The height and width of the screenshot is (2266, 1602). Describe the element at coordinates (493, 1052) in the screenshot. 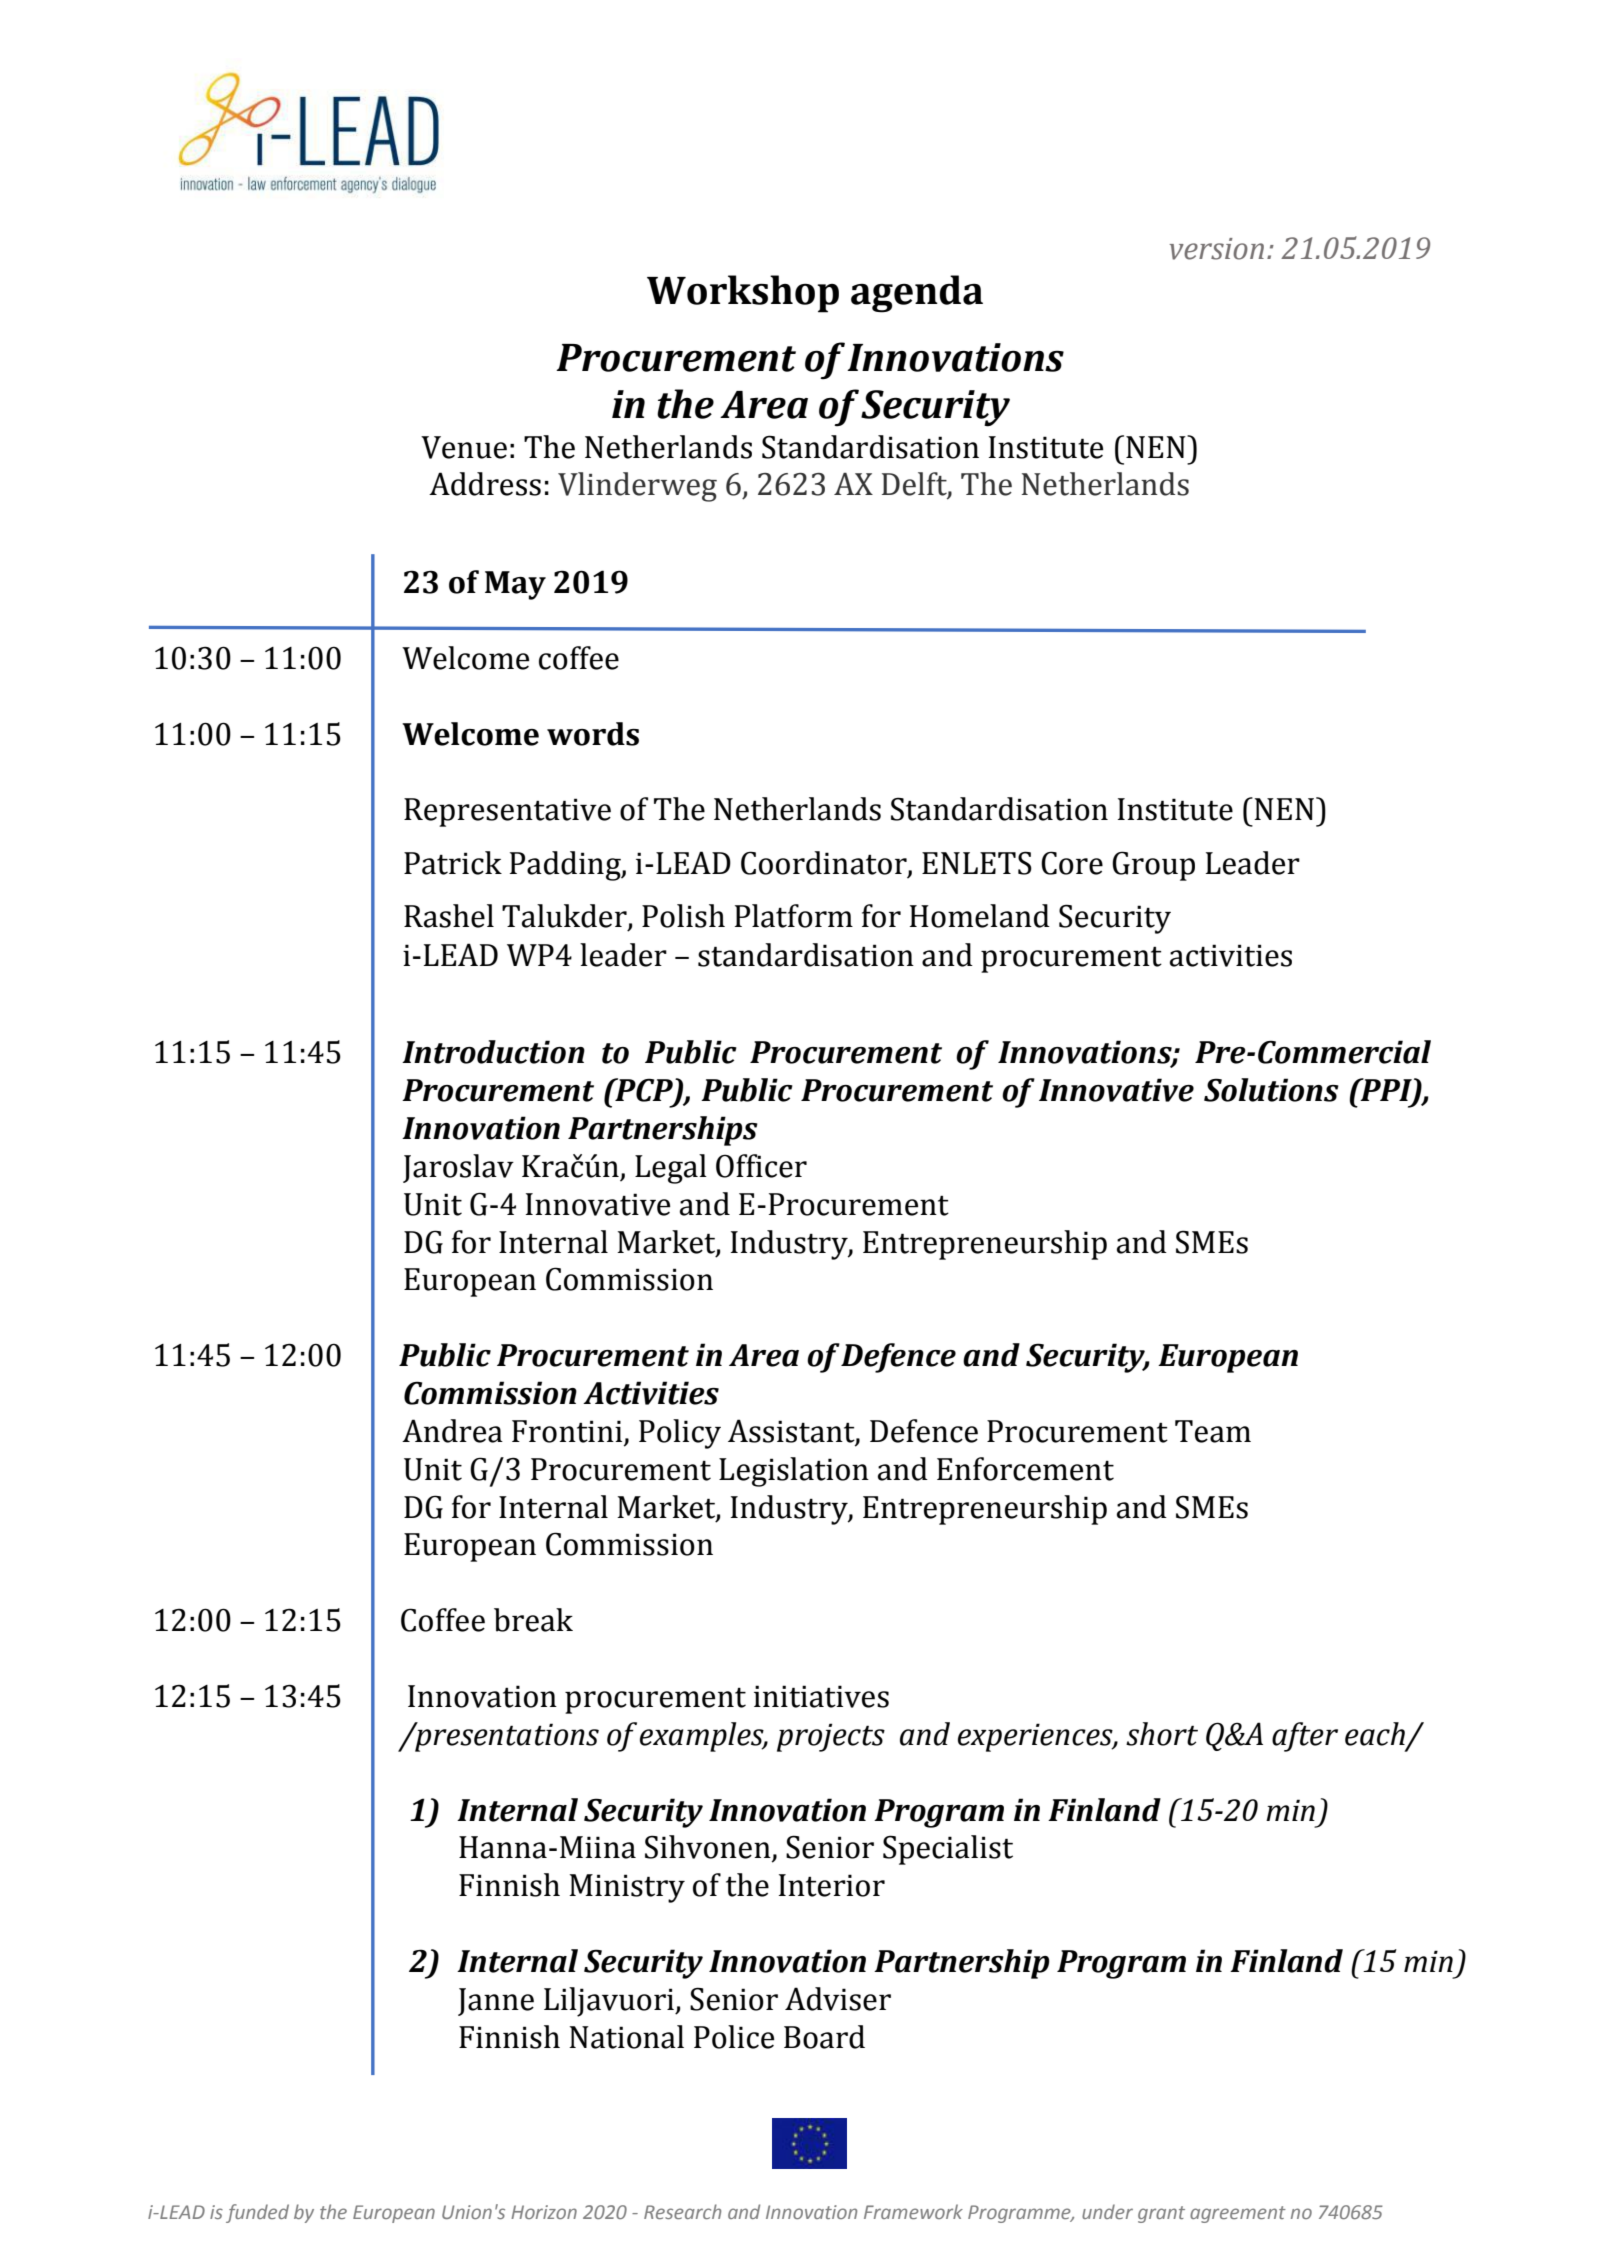

I see `Introduction` at that location.
